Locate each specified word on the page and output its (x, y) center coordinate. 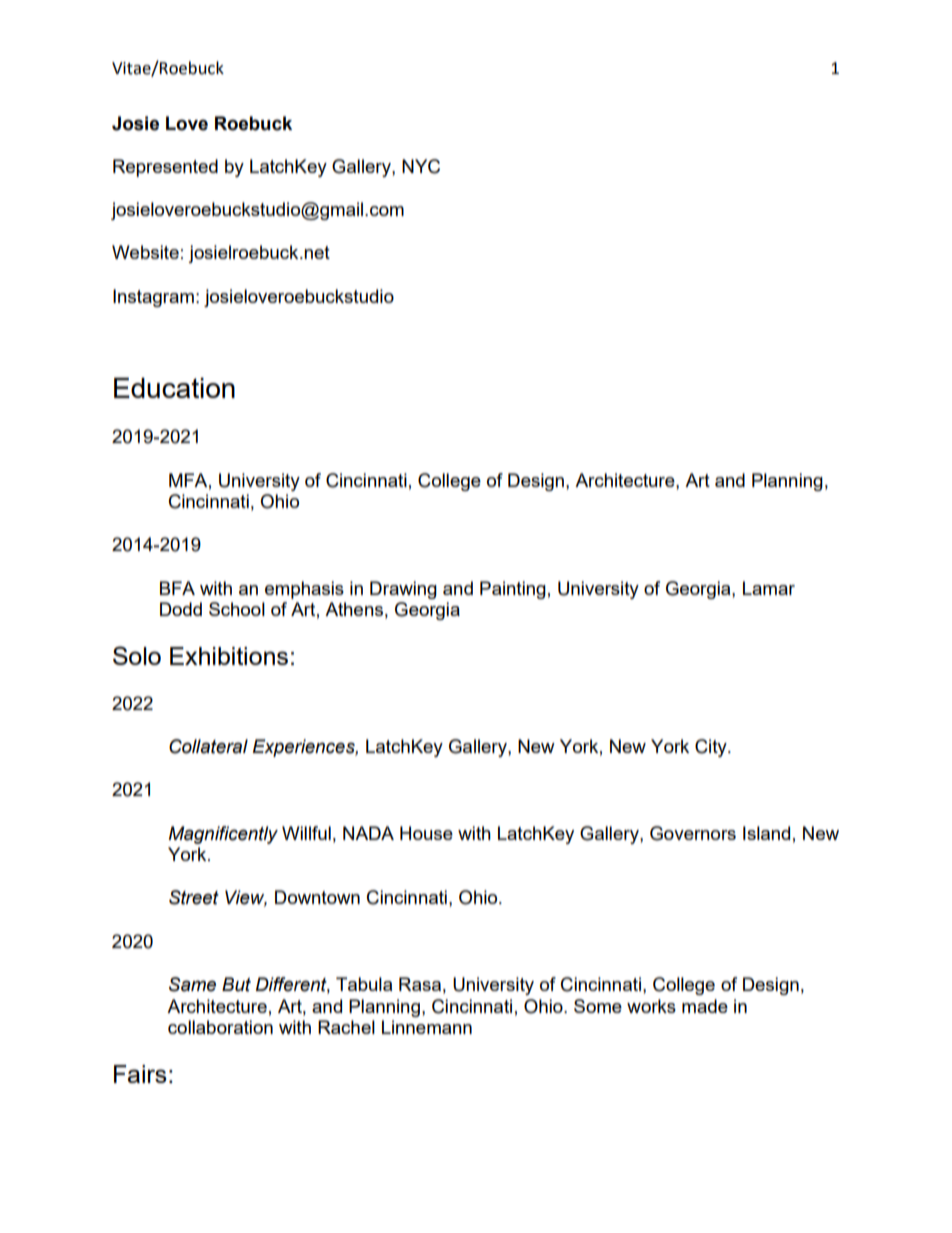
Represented (165, 168)
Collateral (208, 746)
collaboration (220, 1027)
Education (174, 388)
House (426, 833)
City (712, 748)
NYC (421, 166)
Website (145, 252)
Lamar (769, 588)
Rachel (346, 1027)
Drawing (403, 590)
